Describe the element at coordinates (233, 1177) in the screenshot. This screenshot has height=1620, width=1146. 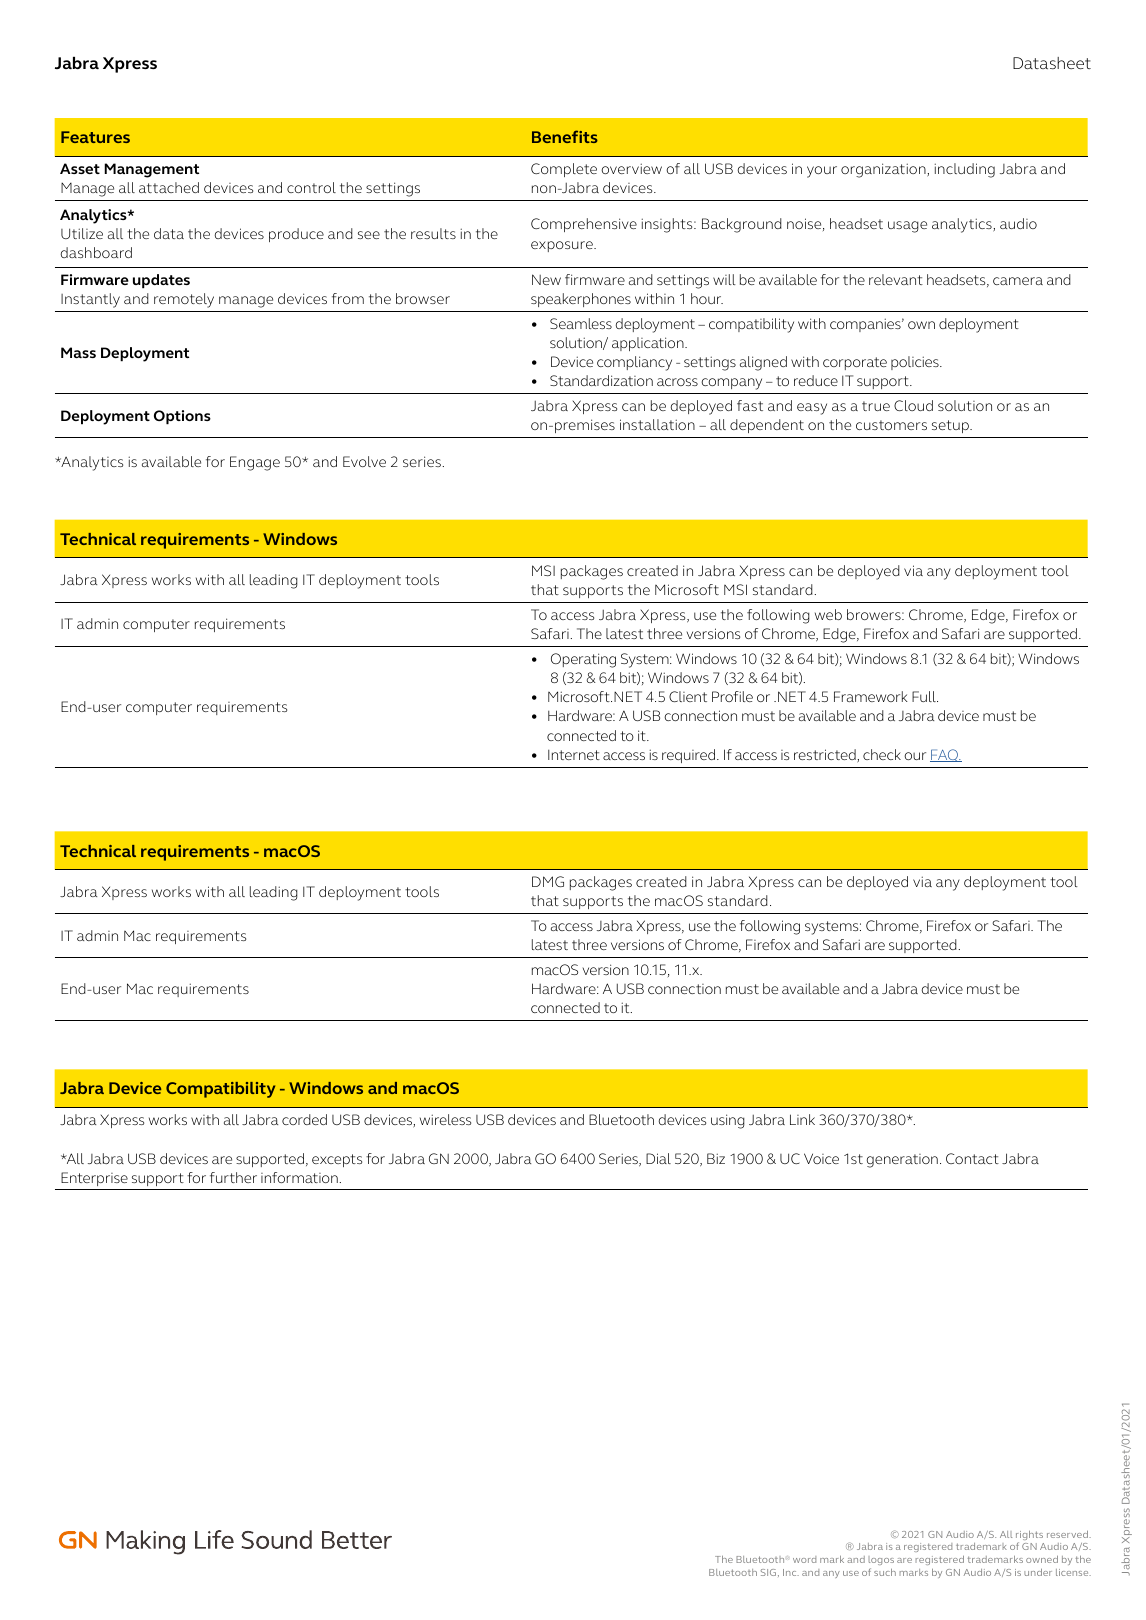
I see `further` at that location.
